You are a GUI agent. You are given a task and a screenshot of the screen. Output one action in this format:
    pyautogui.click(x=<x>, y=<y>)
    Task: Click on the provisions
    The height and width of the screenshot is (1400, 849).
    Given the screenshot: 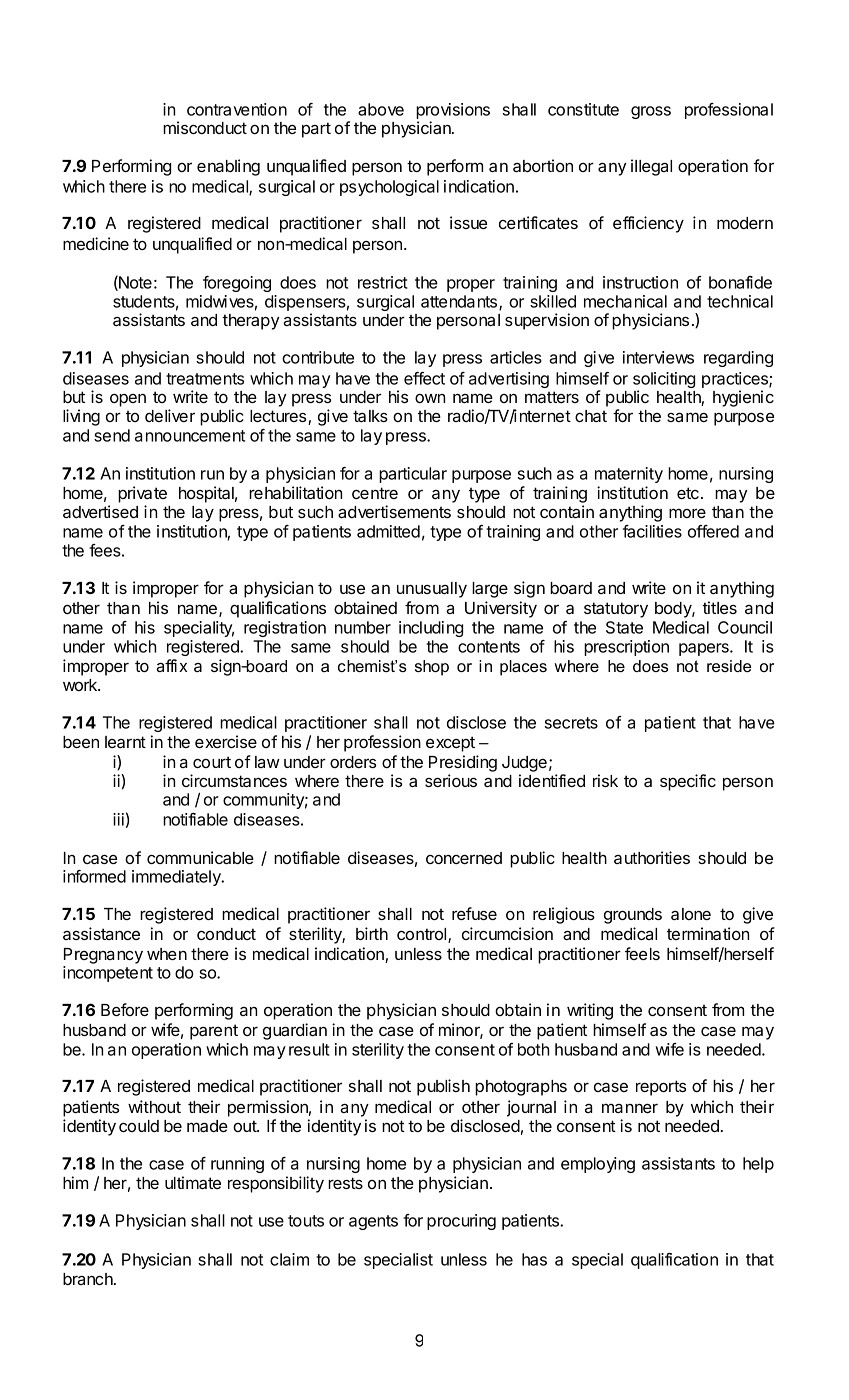 What is the action you would take?
    pyautogui.click(x=453, y=112)
